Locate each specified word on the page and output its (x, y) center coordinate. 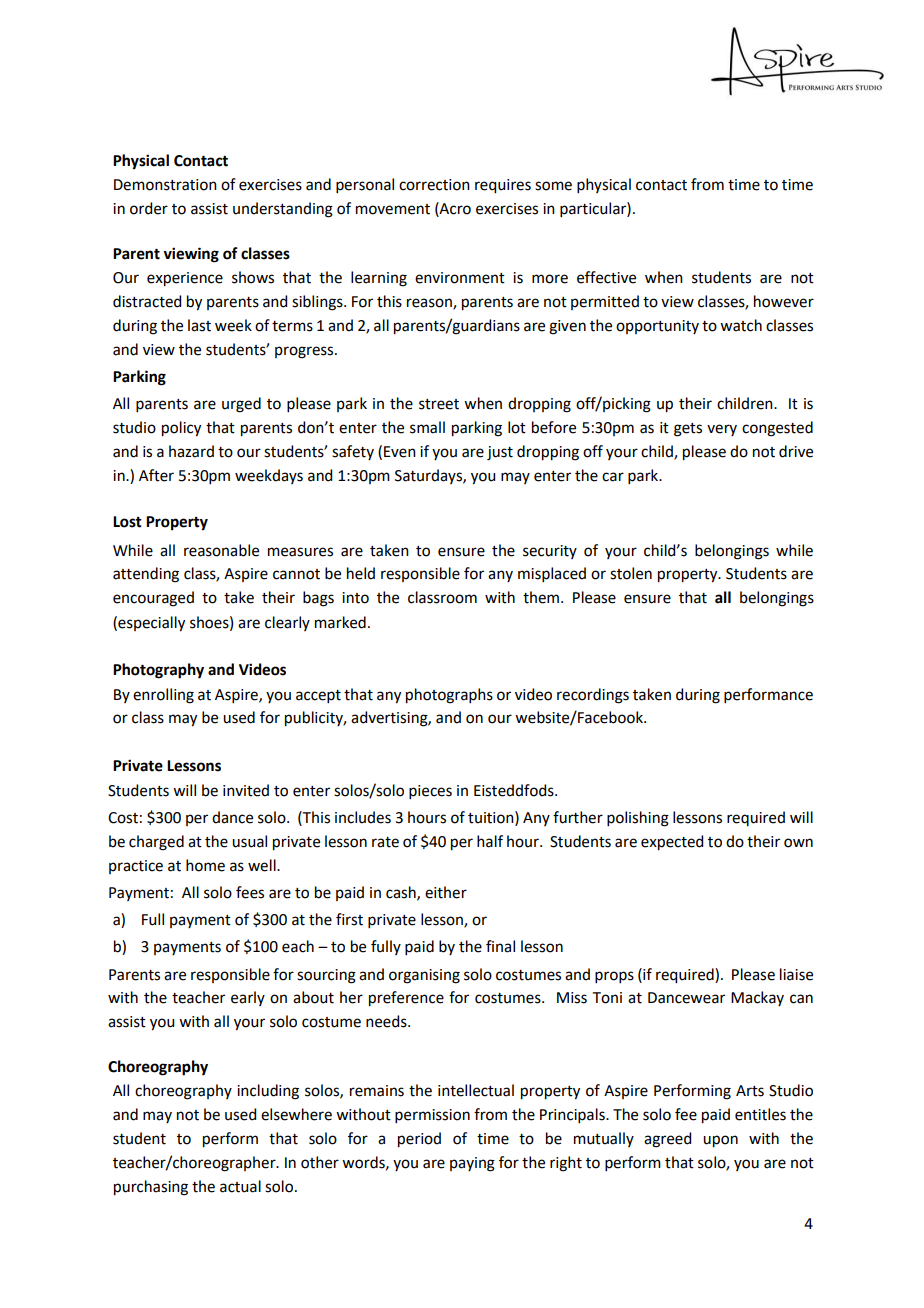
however (784, 301)
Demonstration (165, 185)
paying (472, 1164)
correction (434, 185)
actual (240, 1186)
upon (720, 1141)
